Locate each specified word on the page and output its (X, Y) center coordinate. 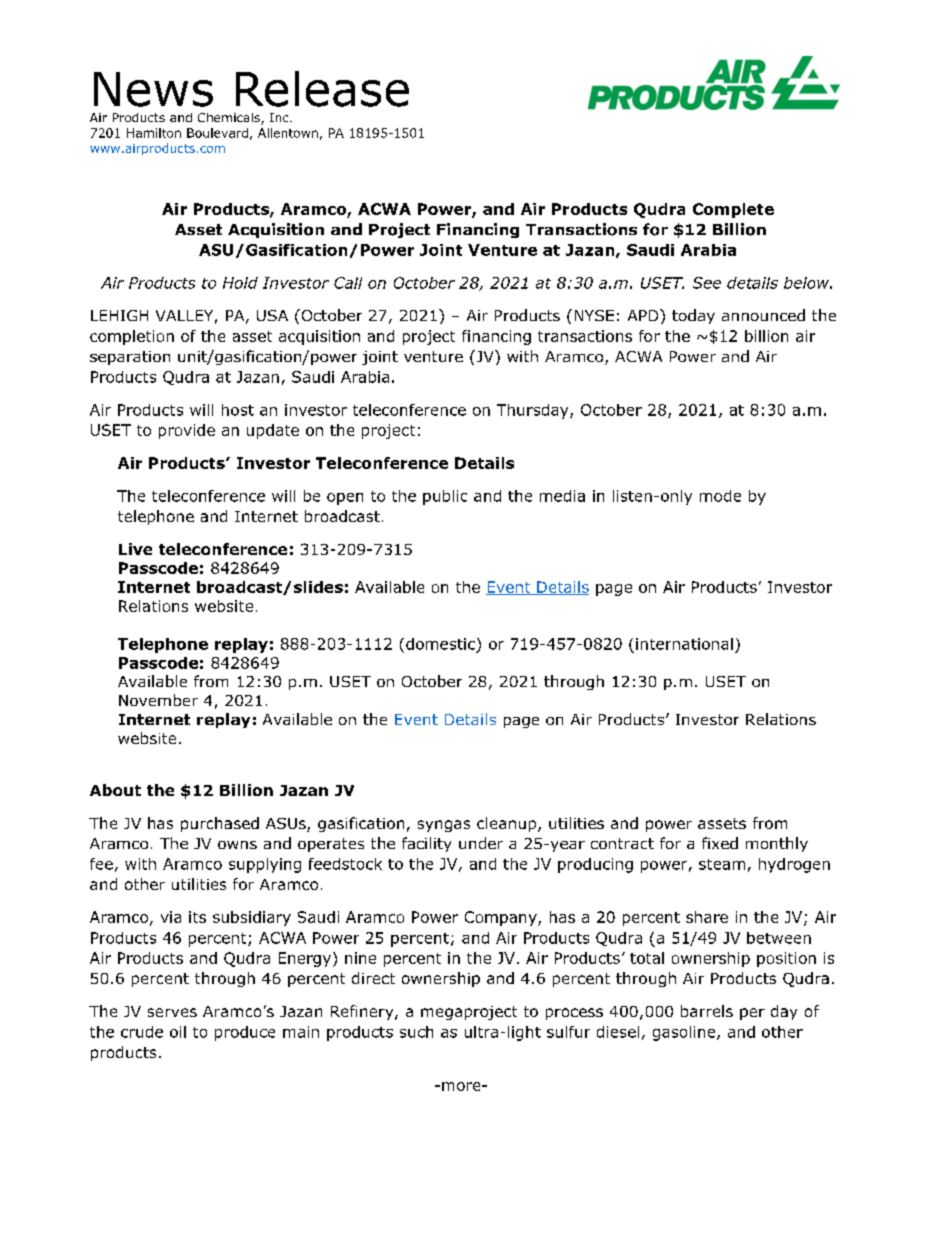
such (416, 1032)
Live (135, 549)
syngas (444, 826)
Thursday (534, 411)
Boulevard (217, 133)
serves (172, 1012)
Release (322, 89)
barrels (707, 1011)
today (693, 316)
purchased (220, 824)
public (445, 497)
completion (132, 337)
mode (720, 496)
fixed (720, 843)
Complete (733, 210)
